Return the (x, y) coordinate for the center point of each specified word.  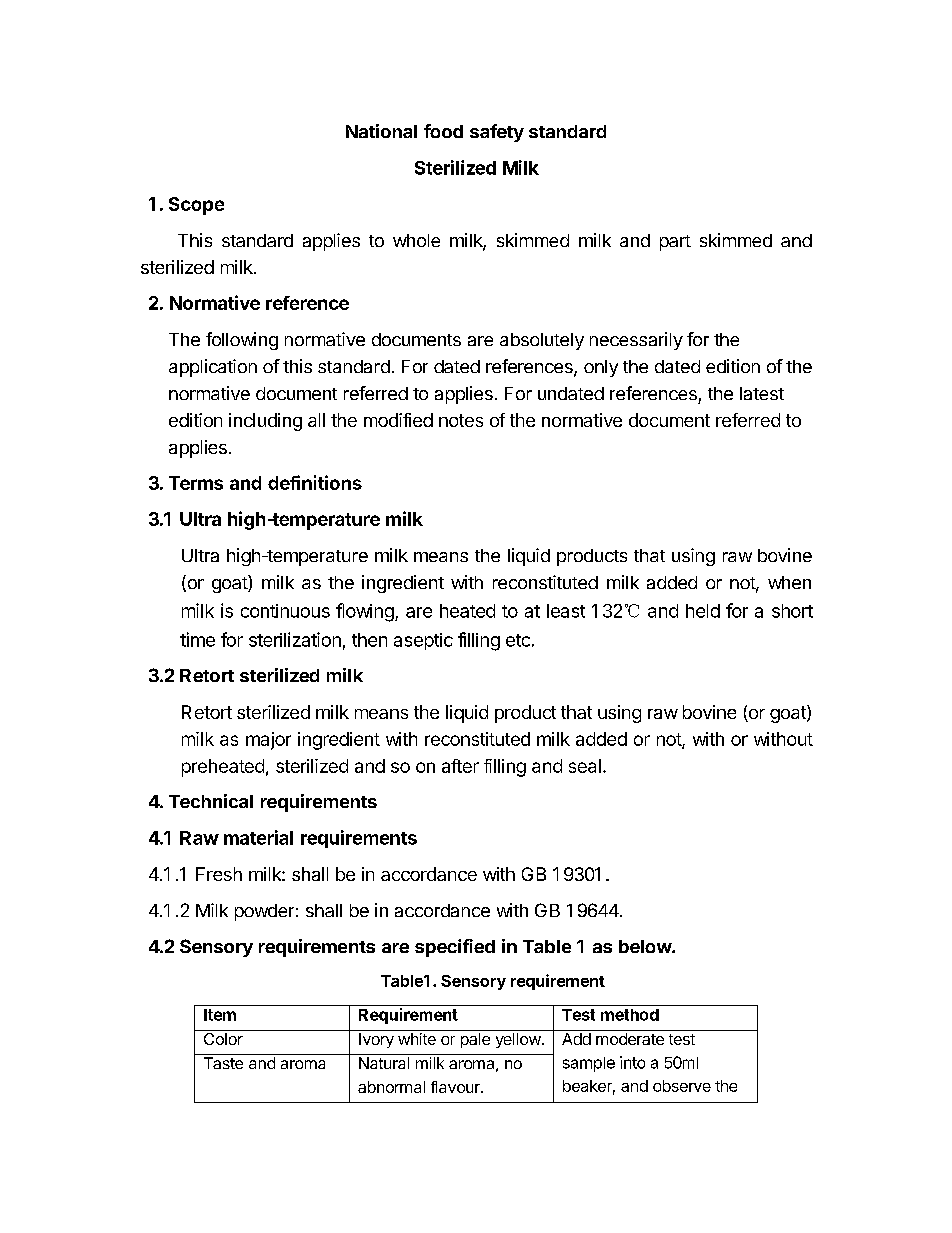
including (265, 422)
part (675, 243)
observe (682, 1086)
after (460, 766)
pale (475, 1040)
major (268, 741)
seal (585, 766)
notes (461, 420)
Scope (196, 206)
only (601, 368)
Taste (223, 1063)
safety (497, 133)
